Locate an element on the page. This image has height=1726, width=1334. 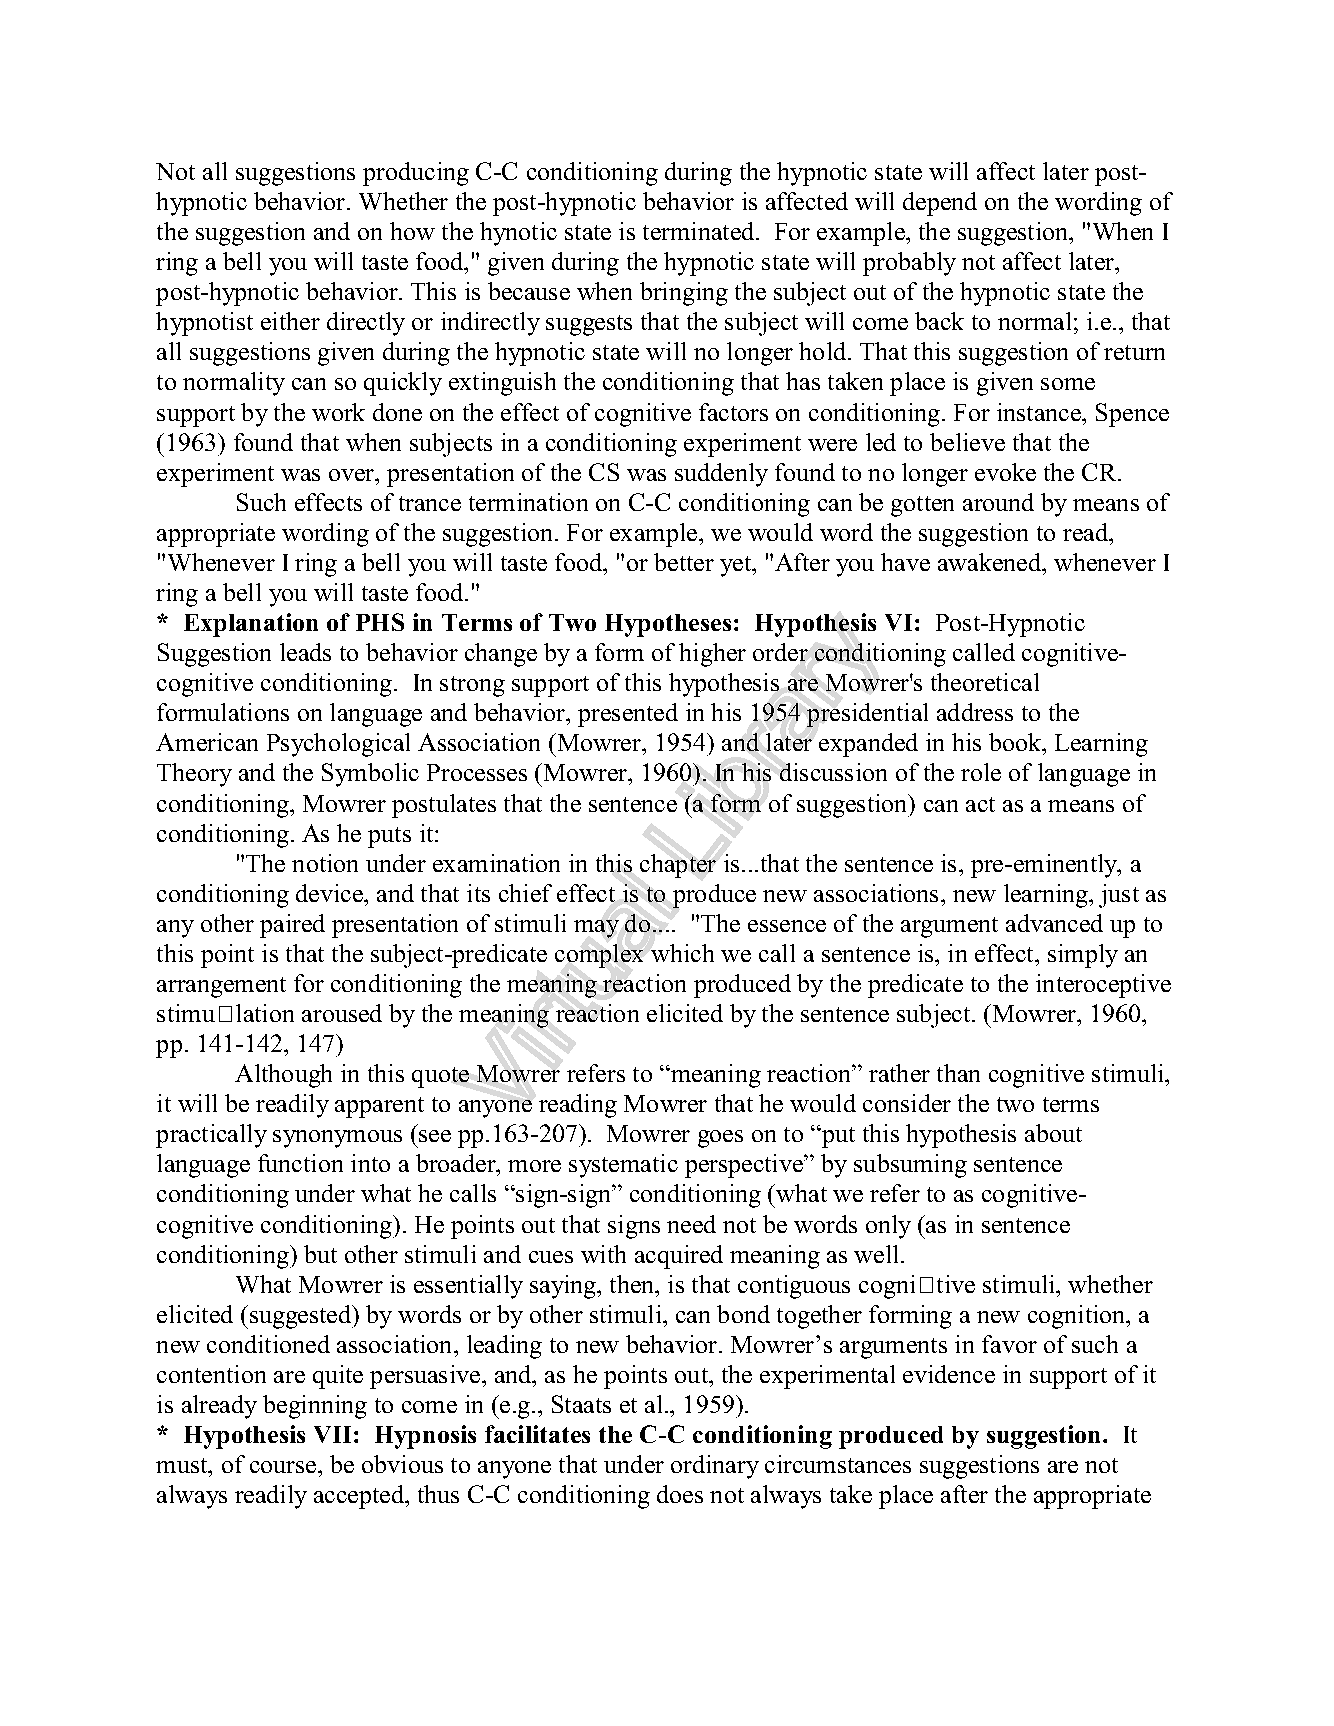
does is located at coordinates (680, 1494).
